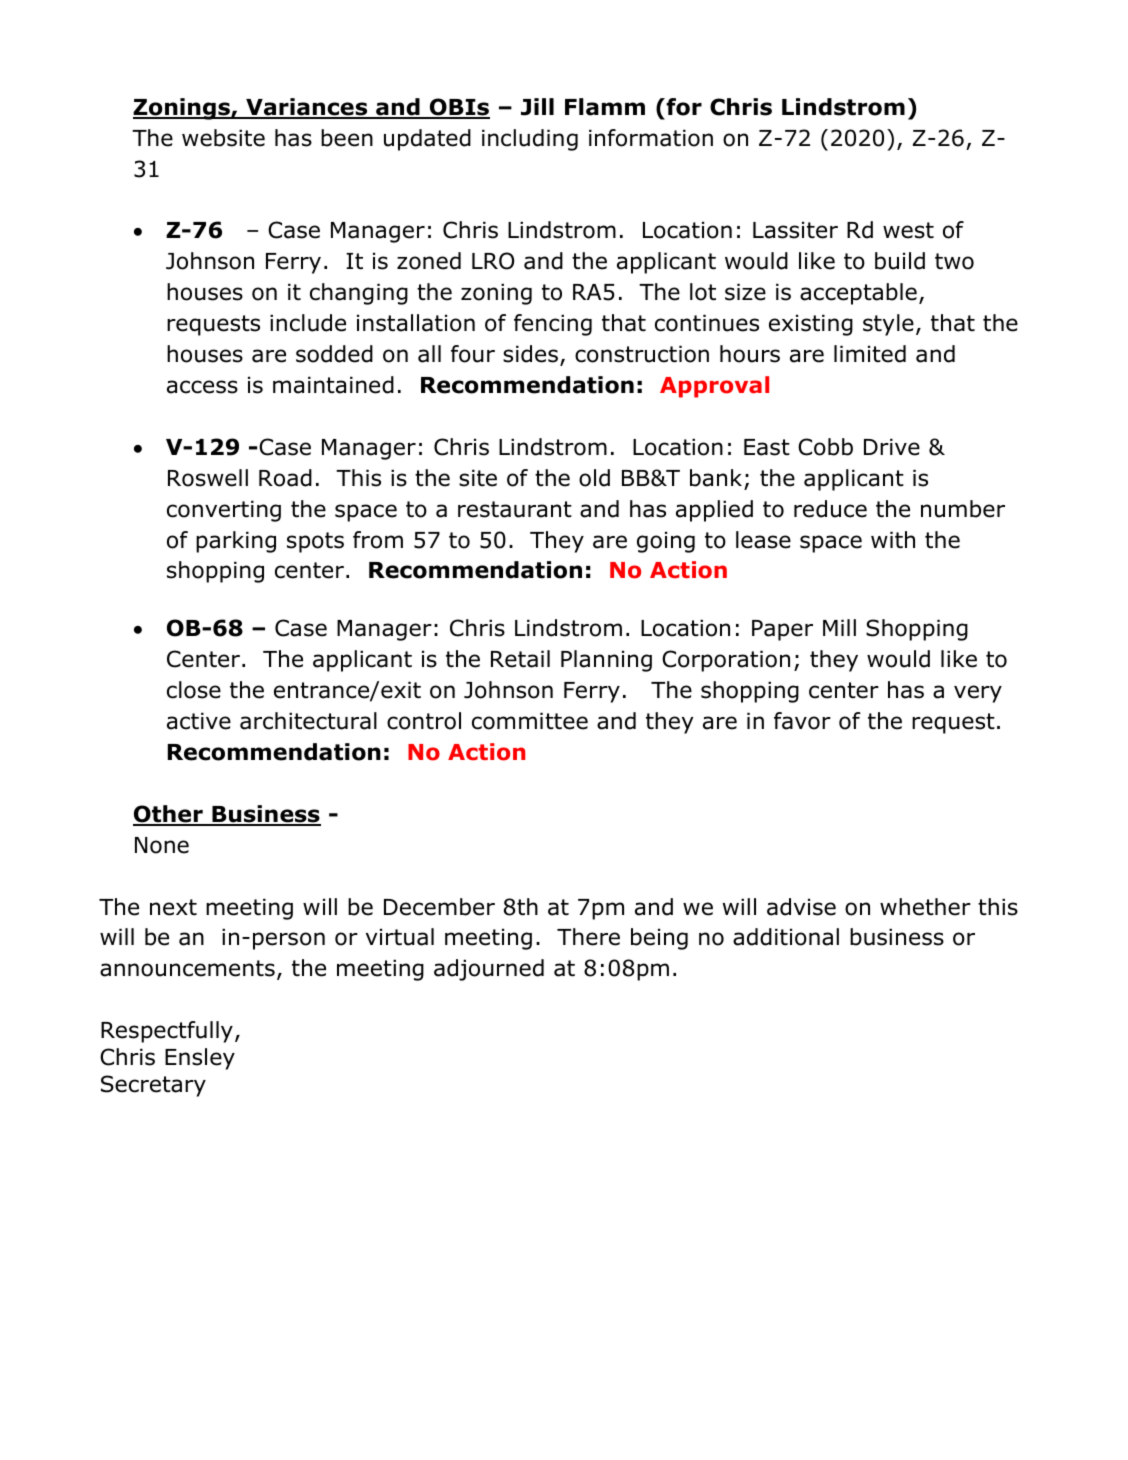 This document has height=1460, width=1128. What do you see at coordinates (520, 659) in the document?
I see `Retail` at bounding box center [520, 659].
